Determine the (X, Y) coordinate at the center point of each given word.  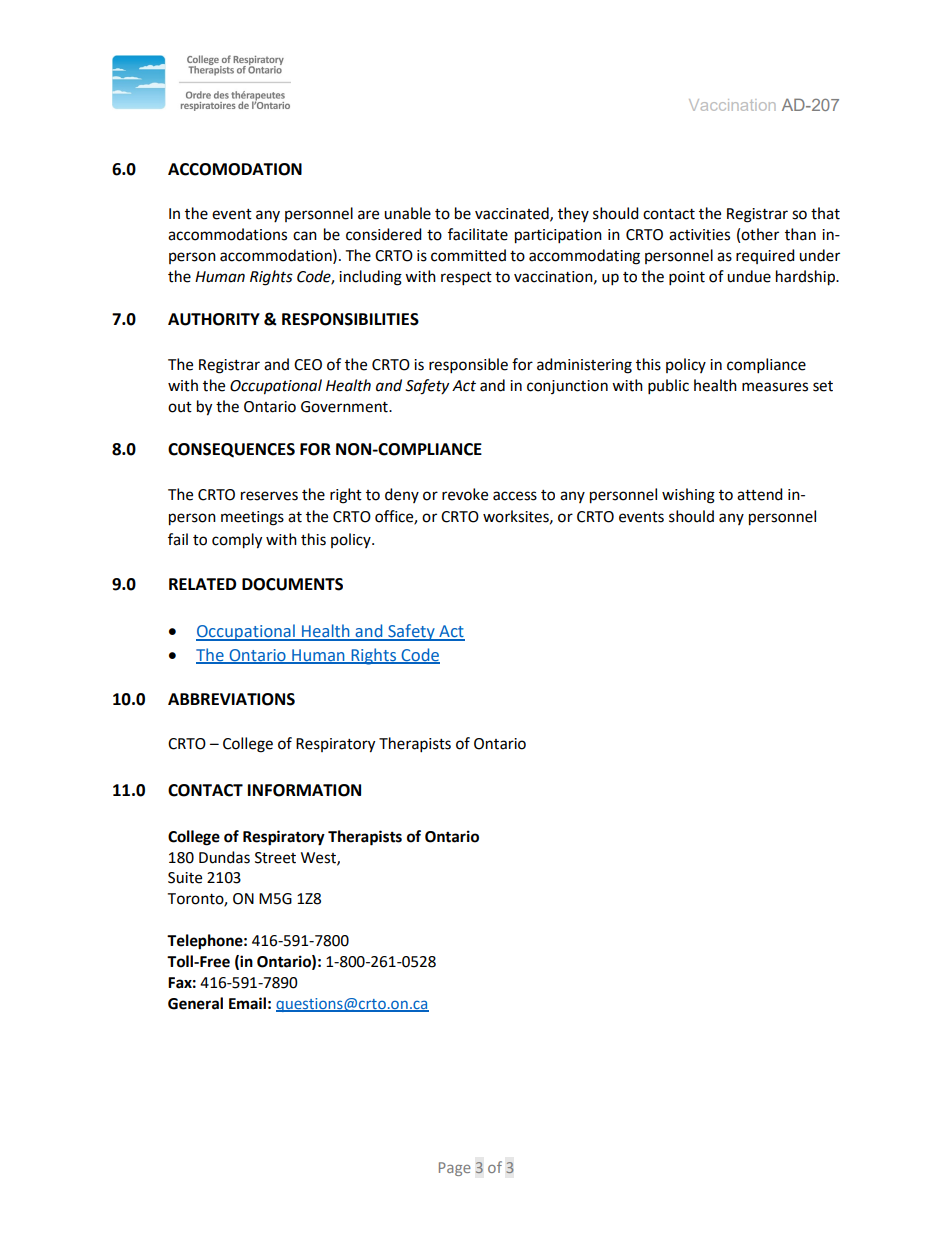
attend (760, 494)
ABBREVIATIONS (231, 699)
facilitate (478, 234)
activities (699, 235)
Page (455, 1169)
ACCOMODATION (235, 169)
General (195, 1003)
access (515, 496)
